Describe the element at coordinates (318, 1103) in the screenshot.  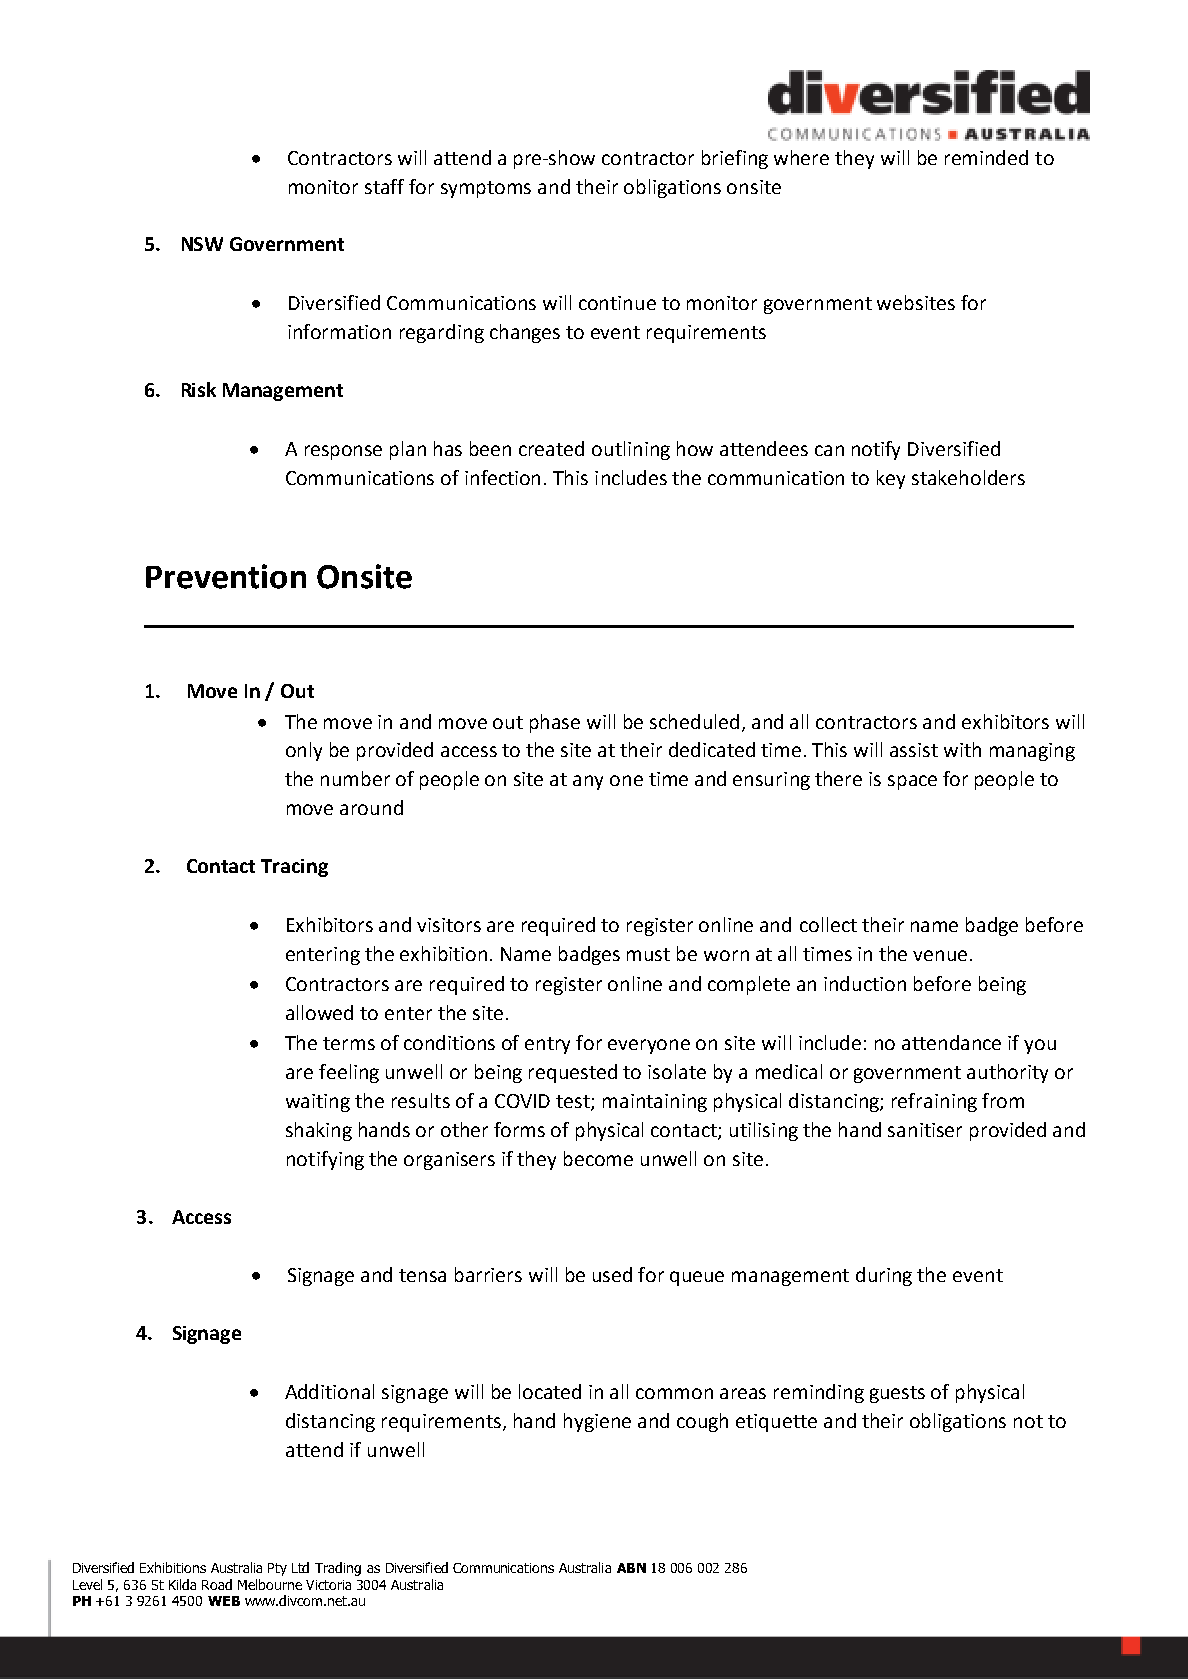
I see `waiting` at that location.
